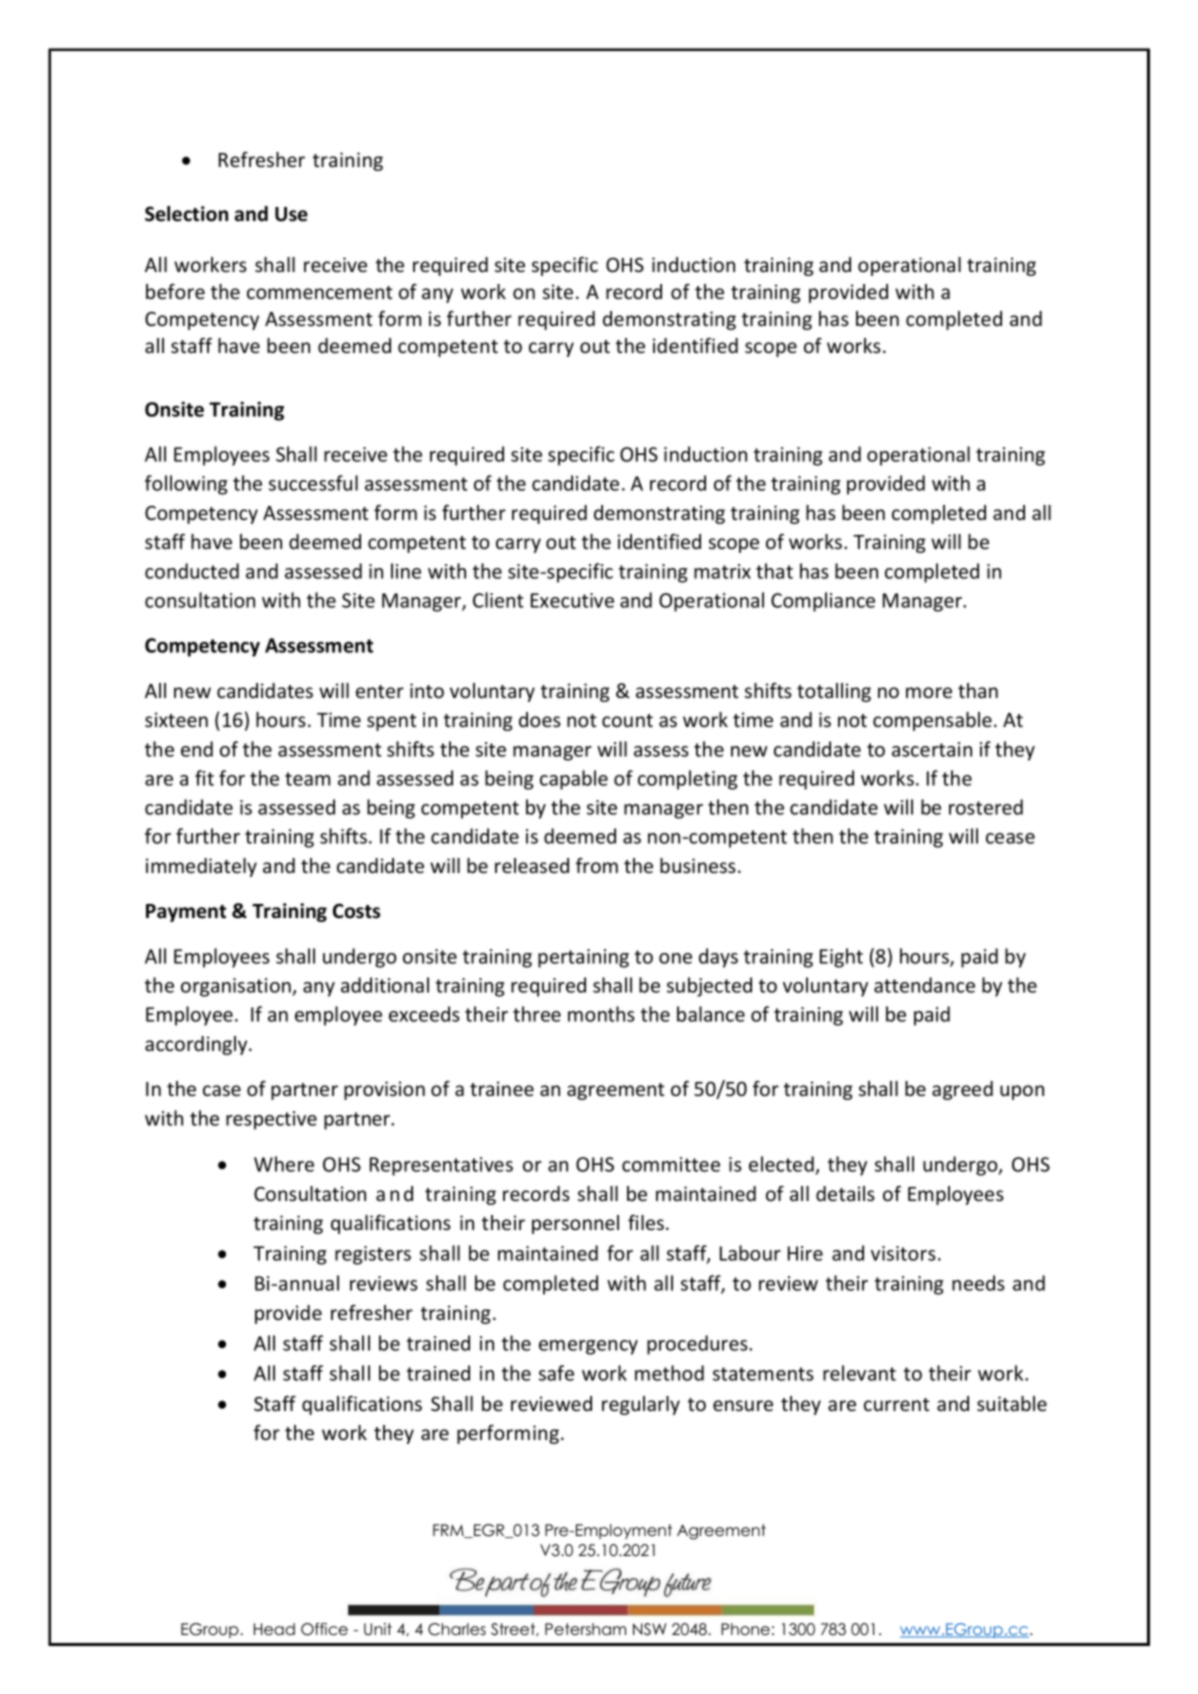  Describe the element at coordinates (978, 1283) in the document. I see `needs` at that location.
